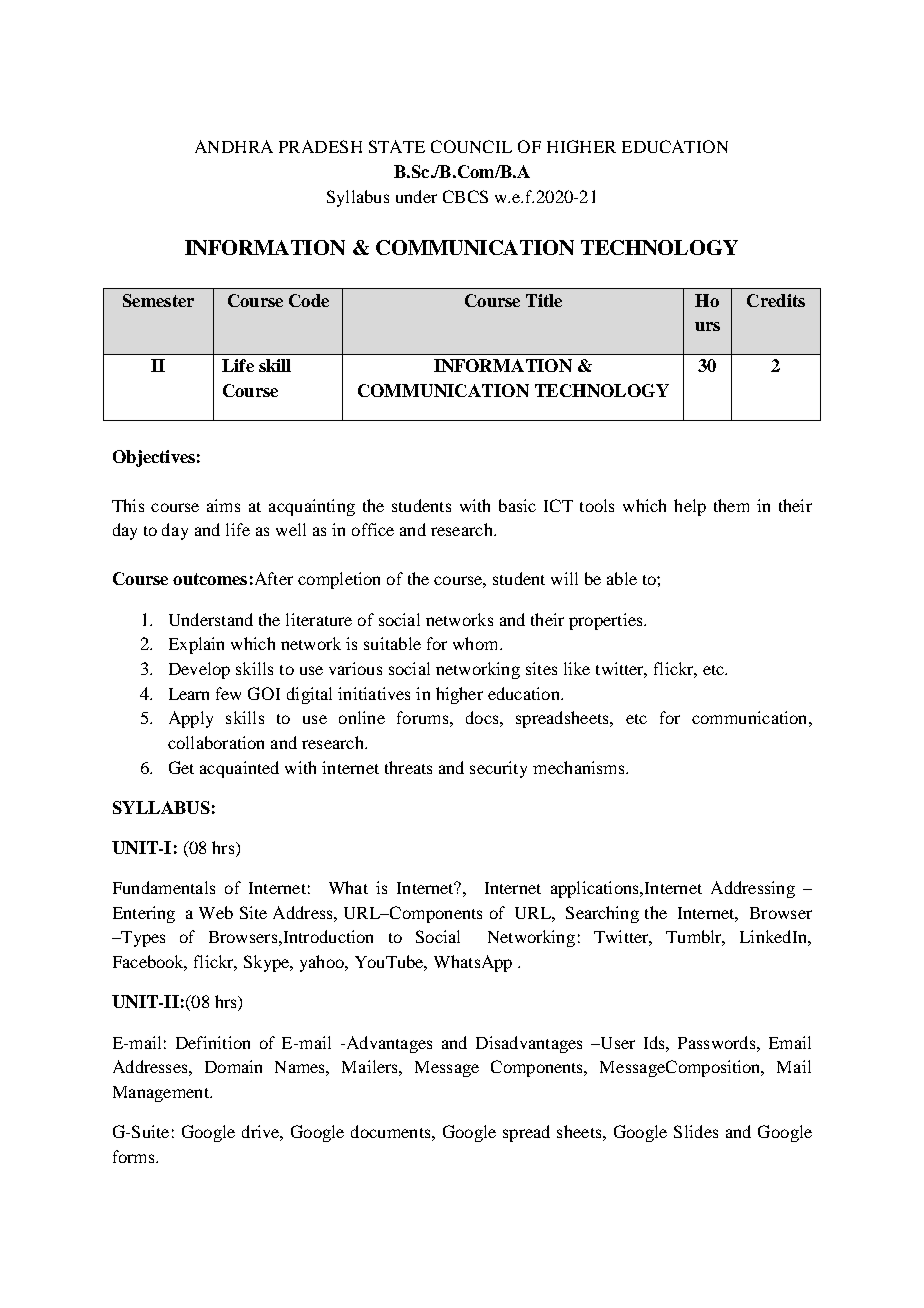  I want to click on Management, so click(162, 1094).
